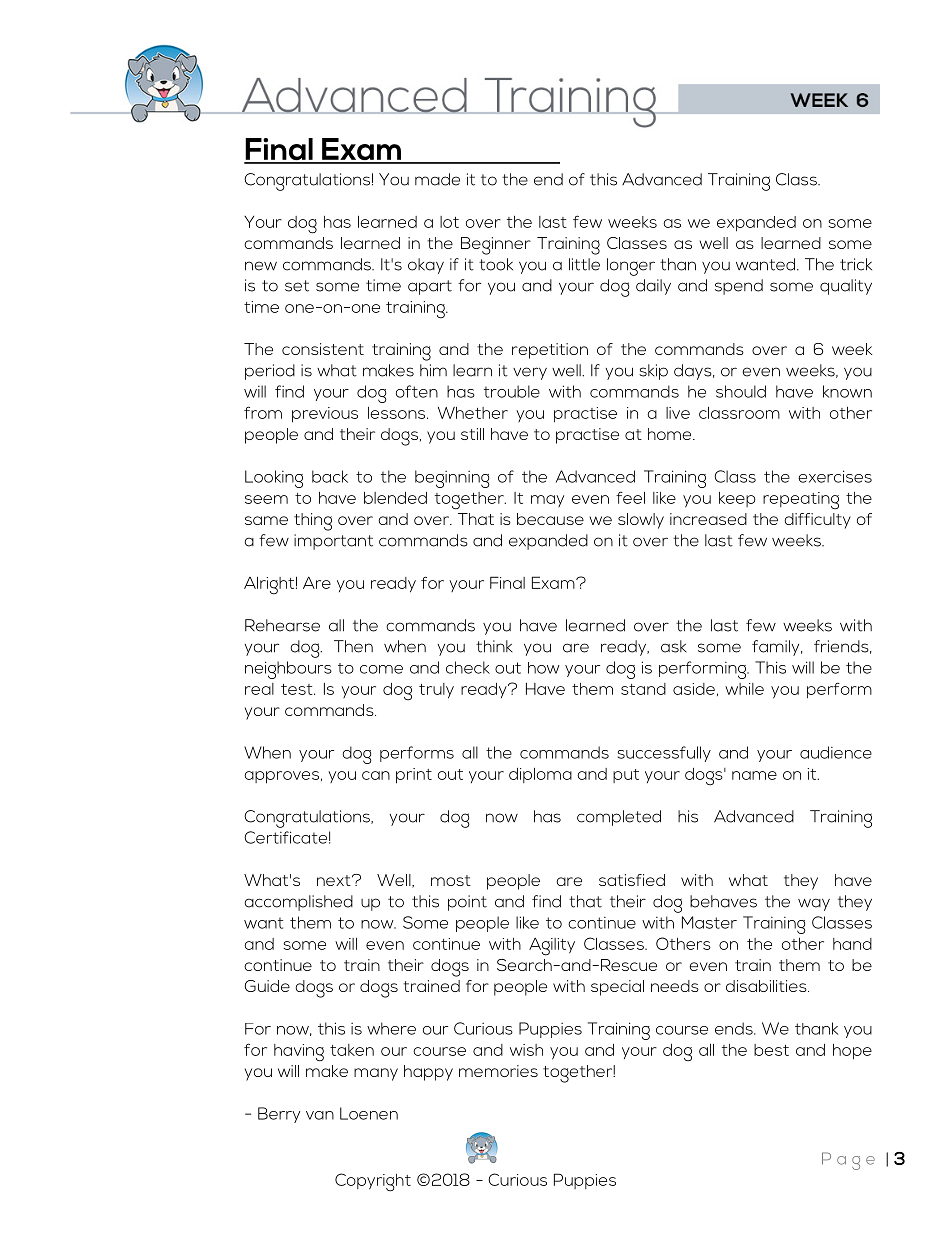 This screenshot has width=952, height=1233. I want to click on trick, so click(856, 264).
